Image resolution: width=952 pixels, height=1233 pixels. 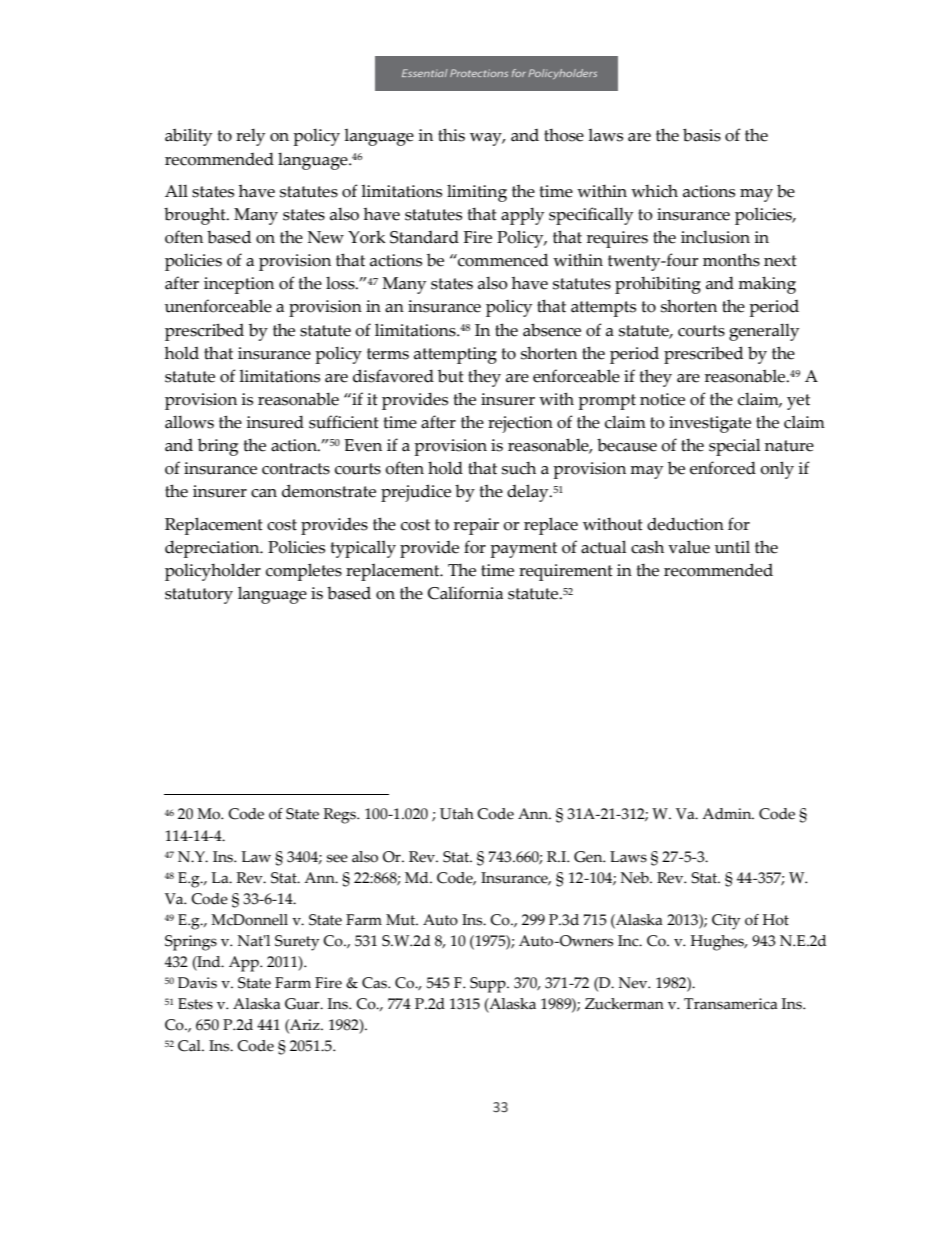 What do you see at coordinates (250, 137) in the page?
I see `rely` at bounding box center [250, 137].
